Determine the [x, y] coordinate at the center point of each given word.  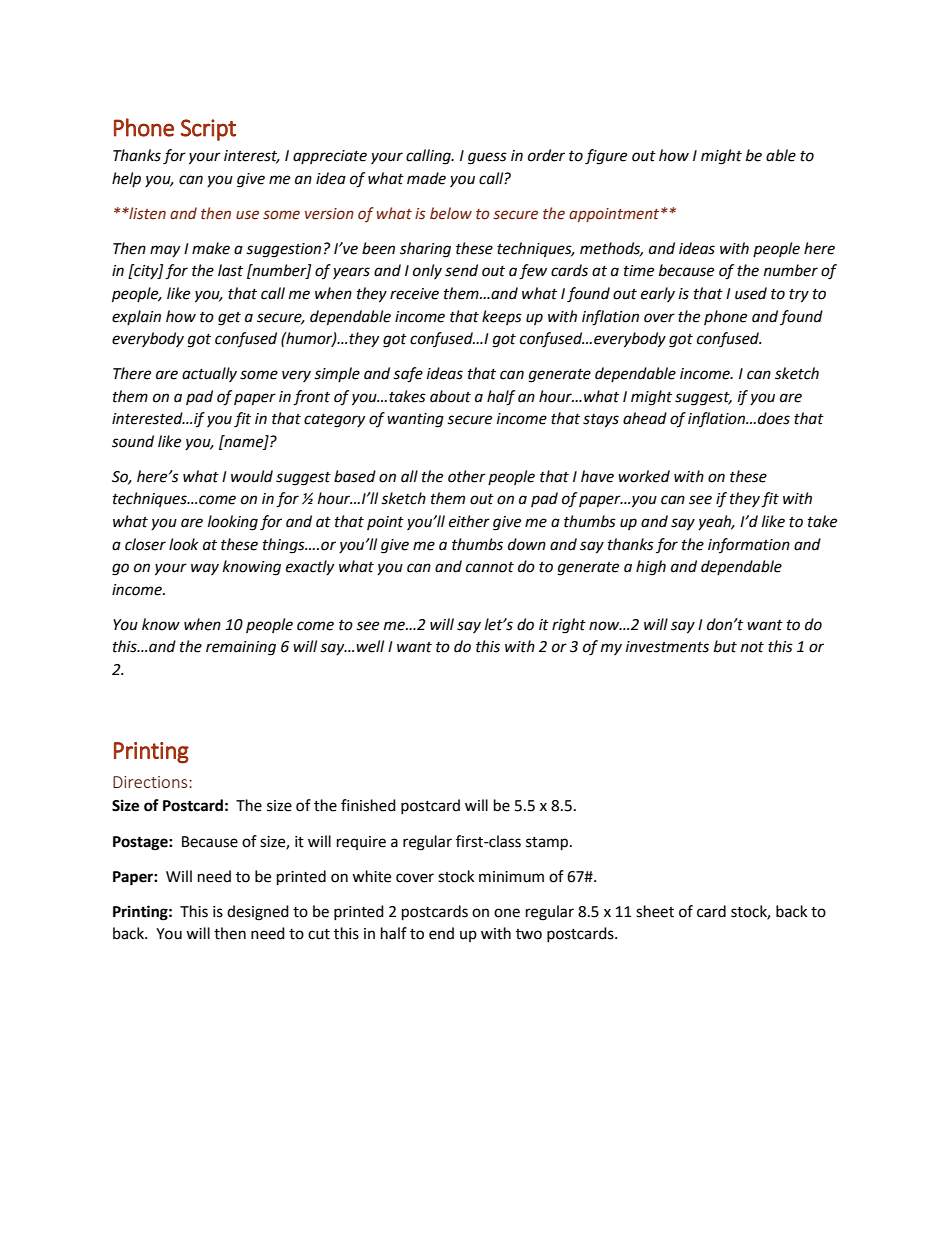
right [569, 626]
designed [258, 913]
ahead [645, 418]
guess [487, 158]
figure [606, 157]
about [450, 396]
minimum [511, 877]
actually [209, 374]
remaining [241, 648]
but [725, 646]
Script [208, 130]
